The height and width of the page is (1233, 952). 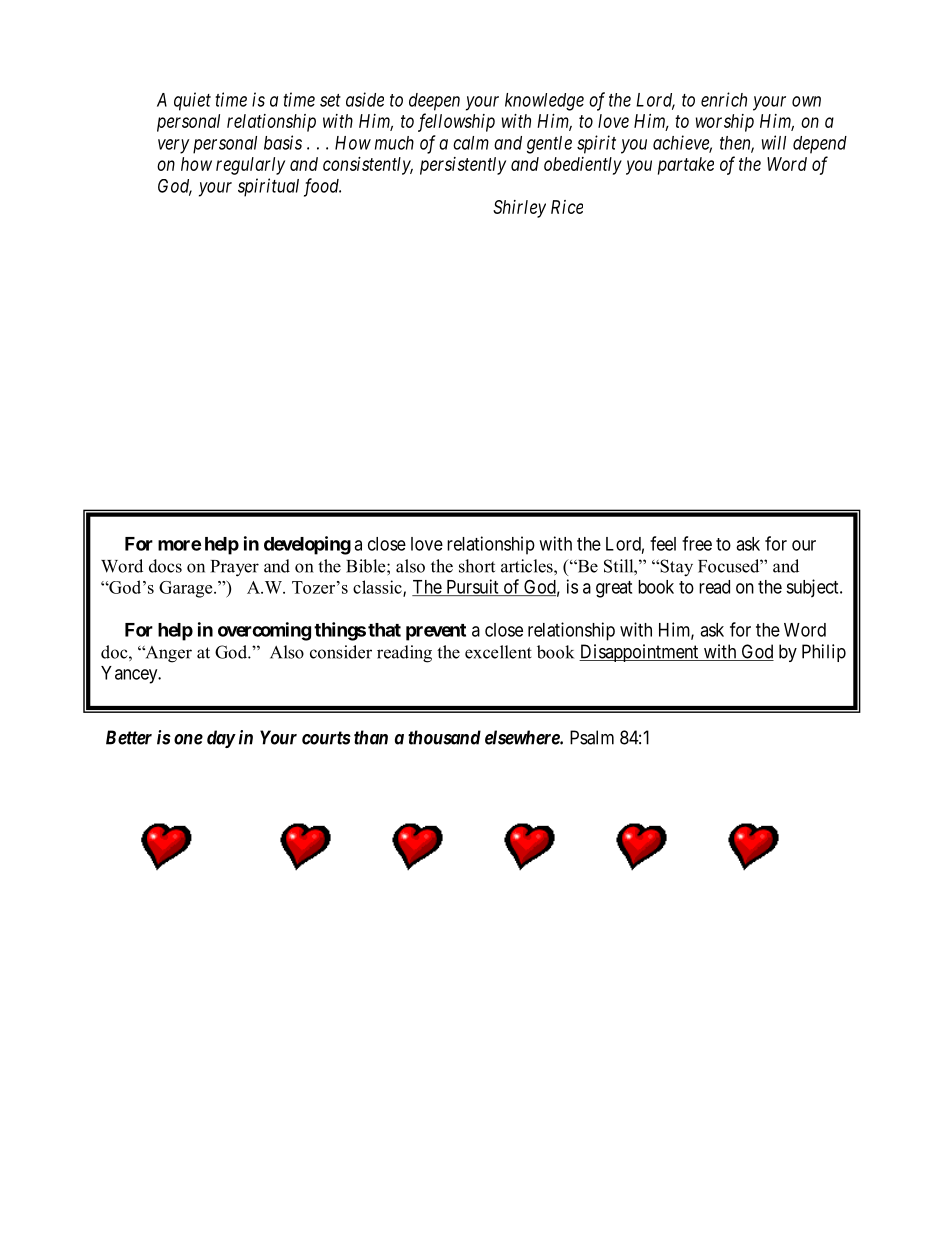 I want to click on partake, so click(x=686, y=166).
